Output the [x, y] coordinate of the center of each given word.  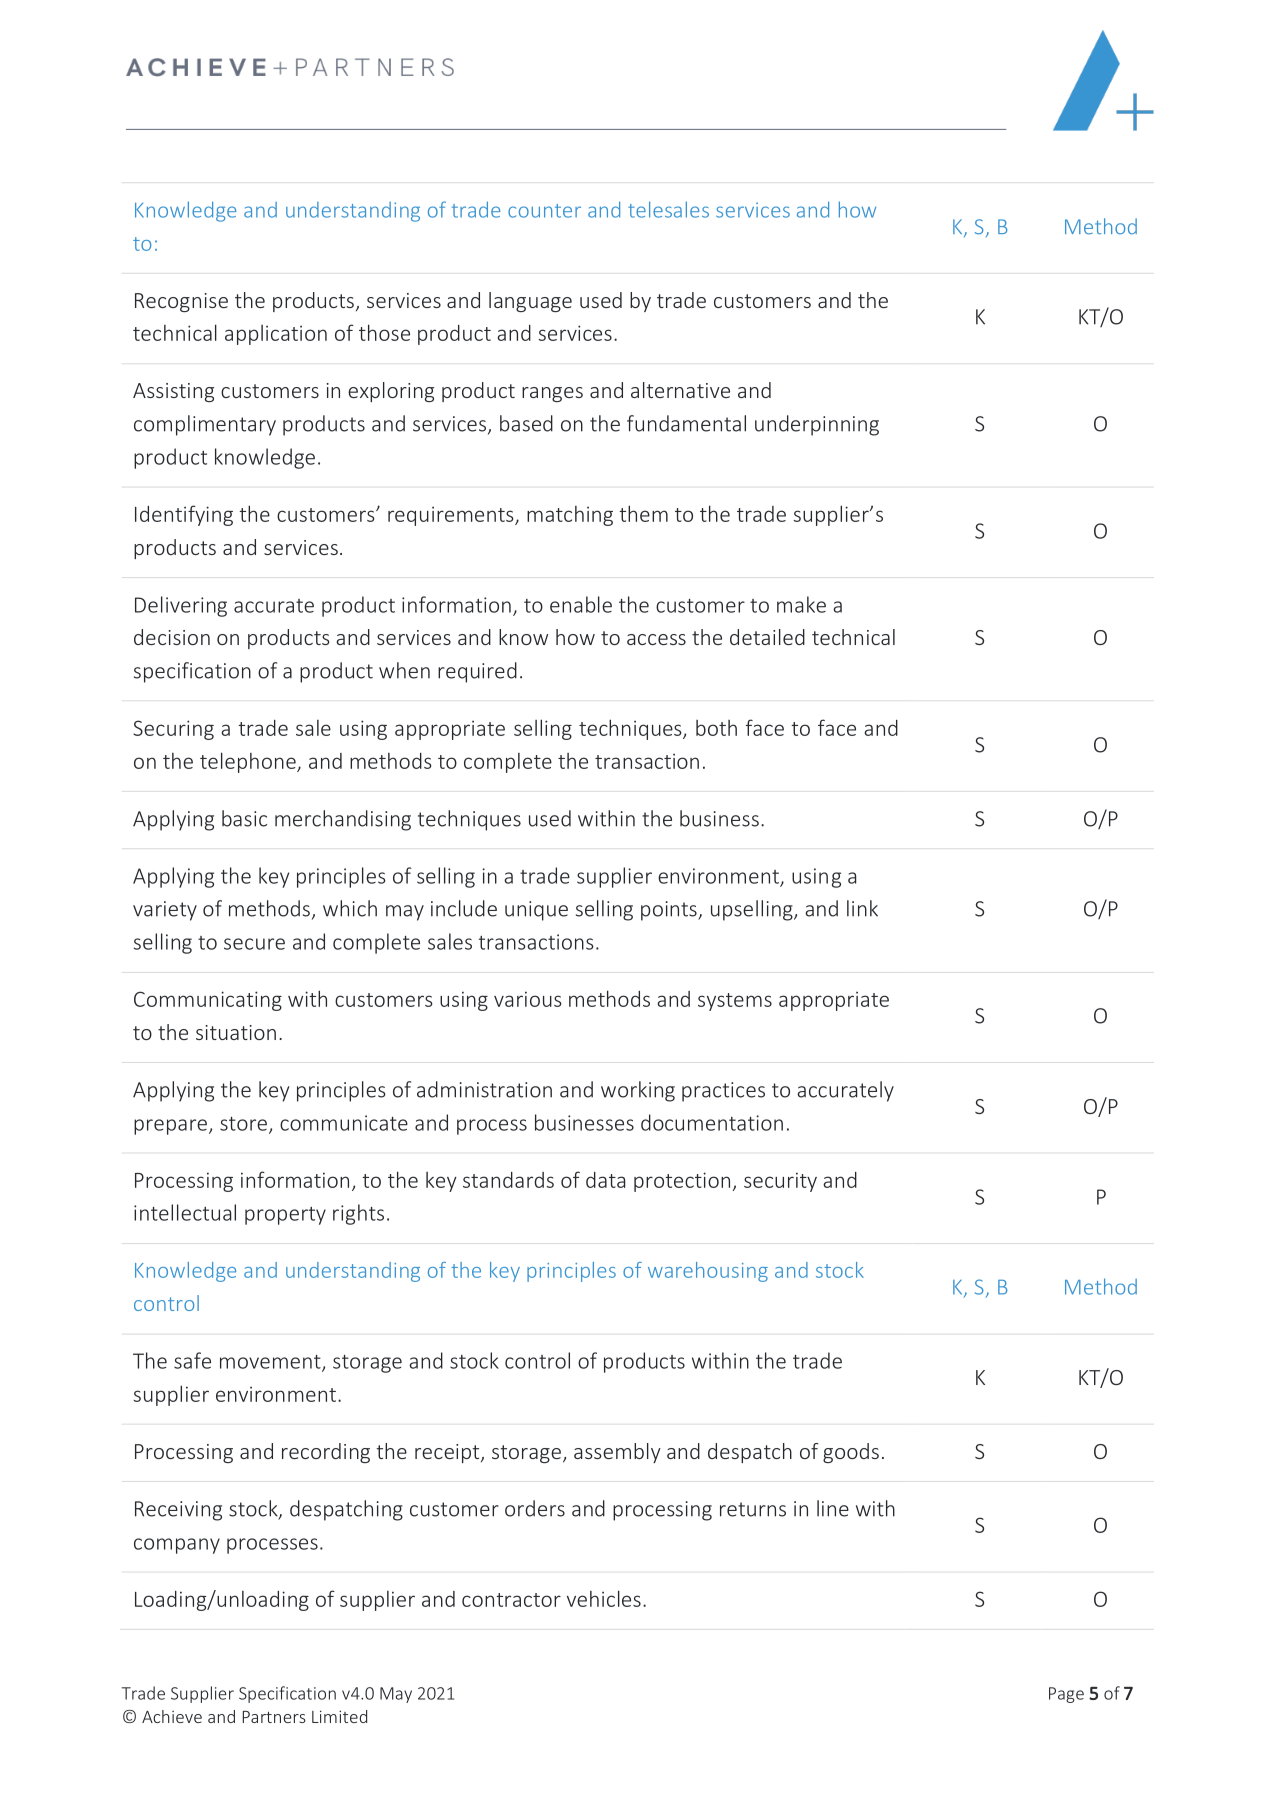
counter [544, 211]
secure [254, 944]
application [276, 335]
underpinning [817, 425]
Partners [274, 1717]
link [862, 908]
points [670, 911]
